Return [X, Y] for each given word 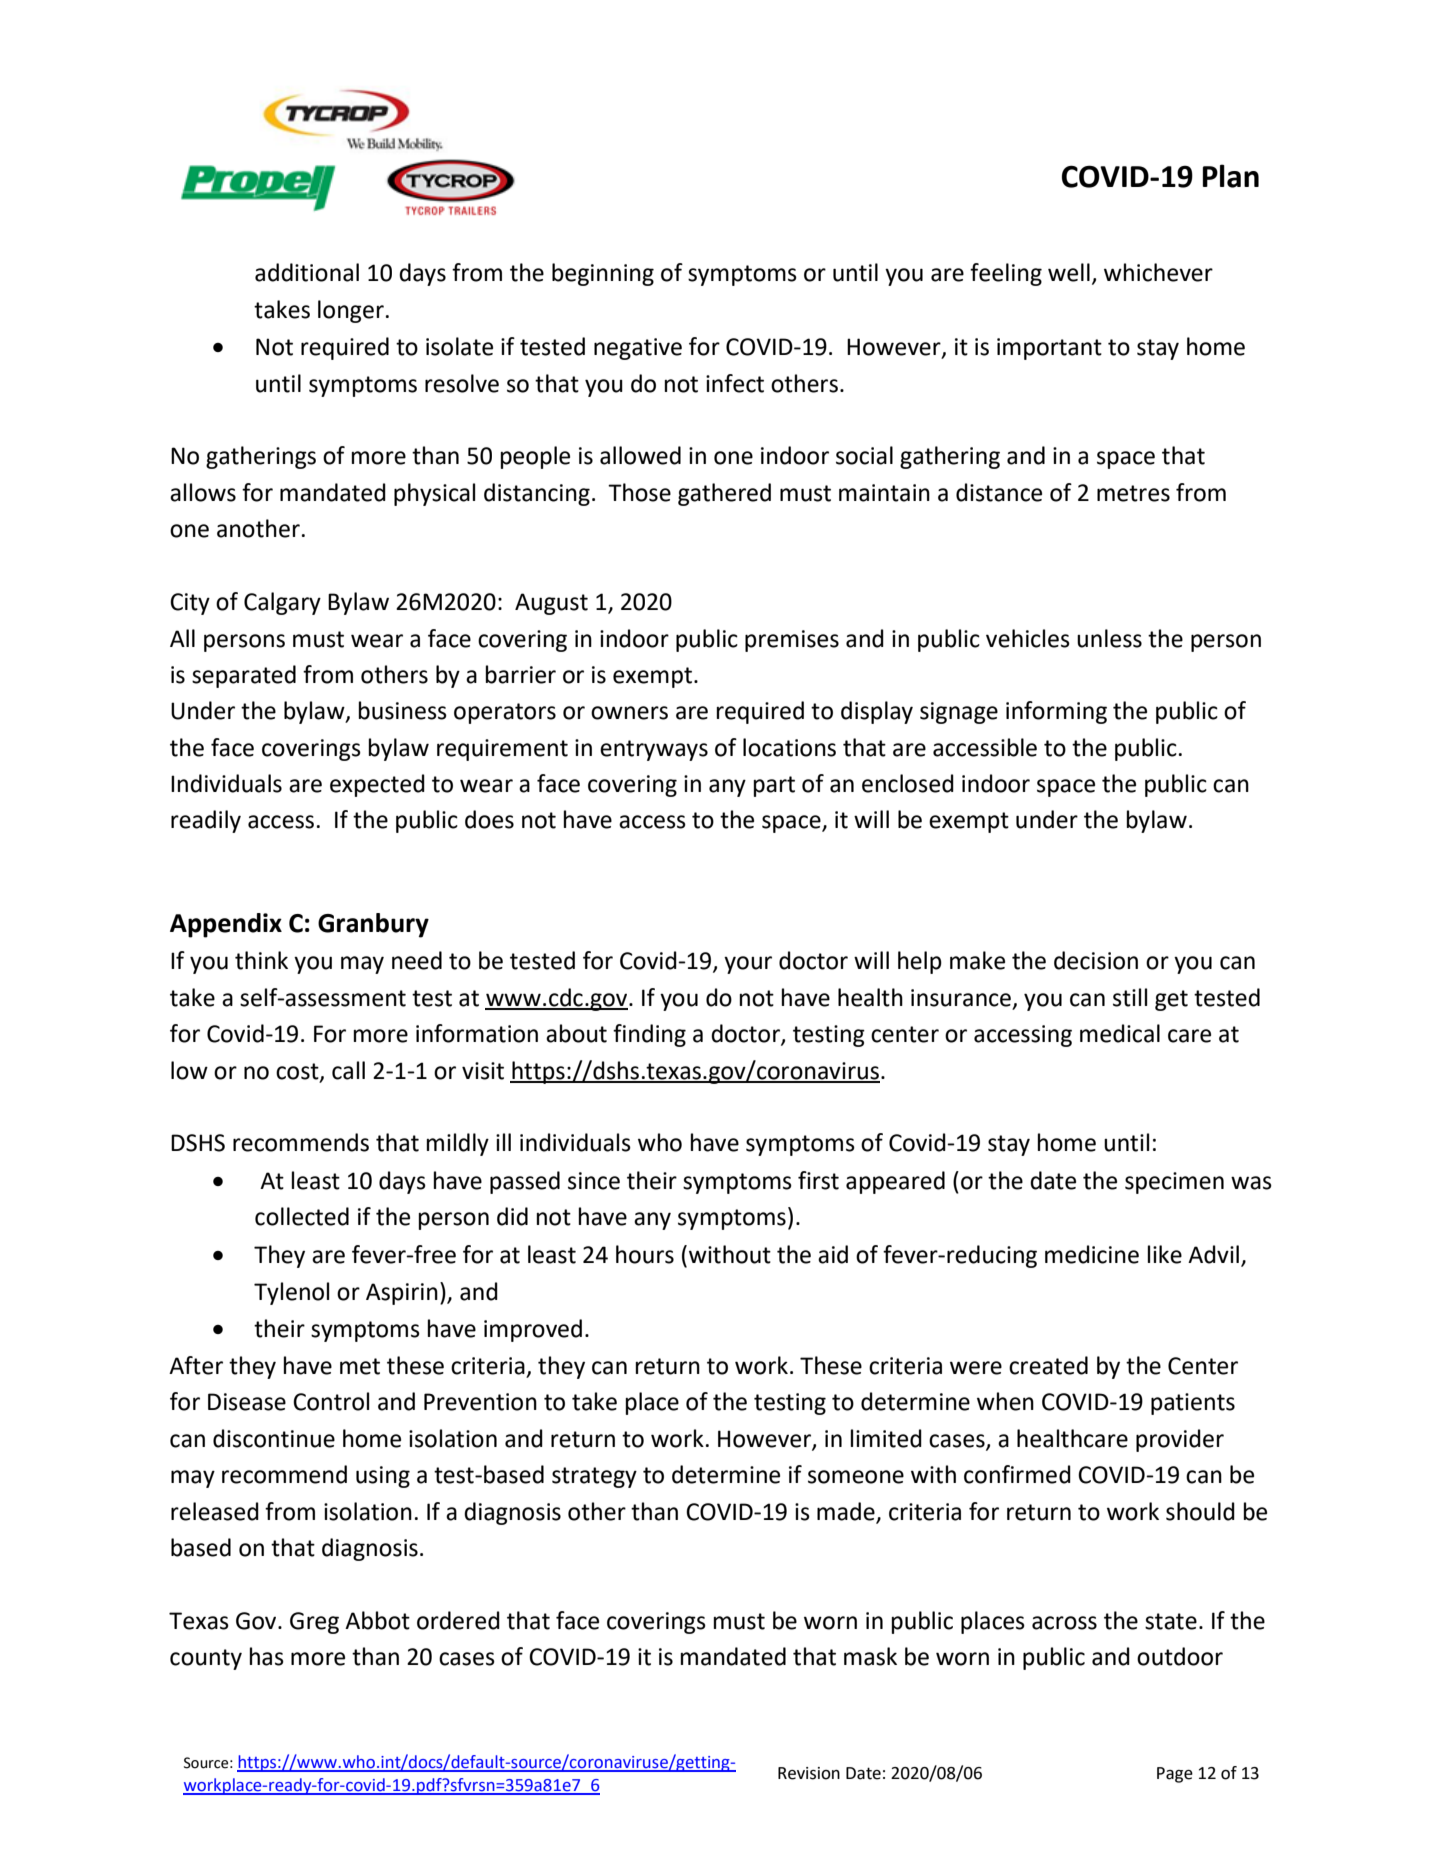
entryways [654, 750]
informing [1056, 712]
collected [302, 1216]
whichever [1158, 272]
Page [1175, 1775]
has [267, 1656]
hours [645, 1254]
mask [870, 1656]
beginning [603, 274]
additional [307, 272]
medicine [1092, 1254]
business [403, 710]
